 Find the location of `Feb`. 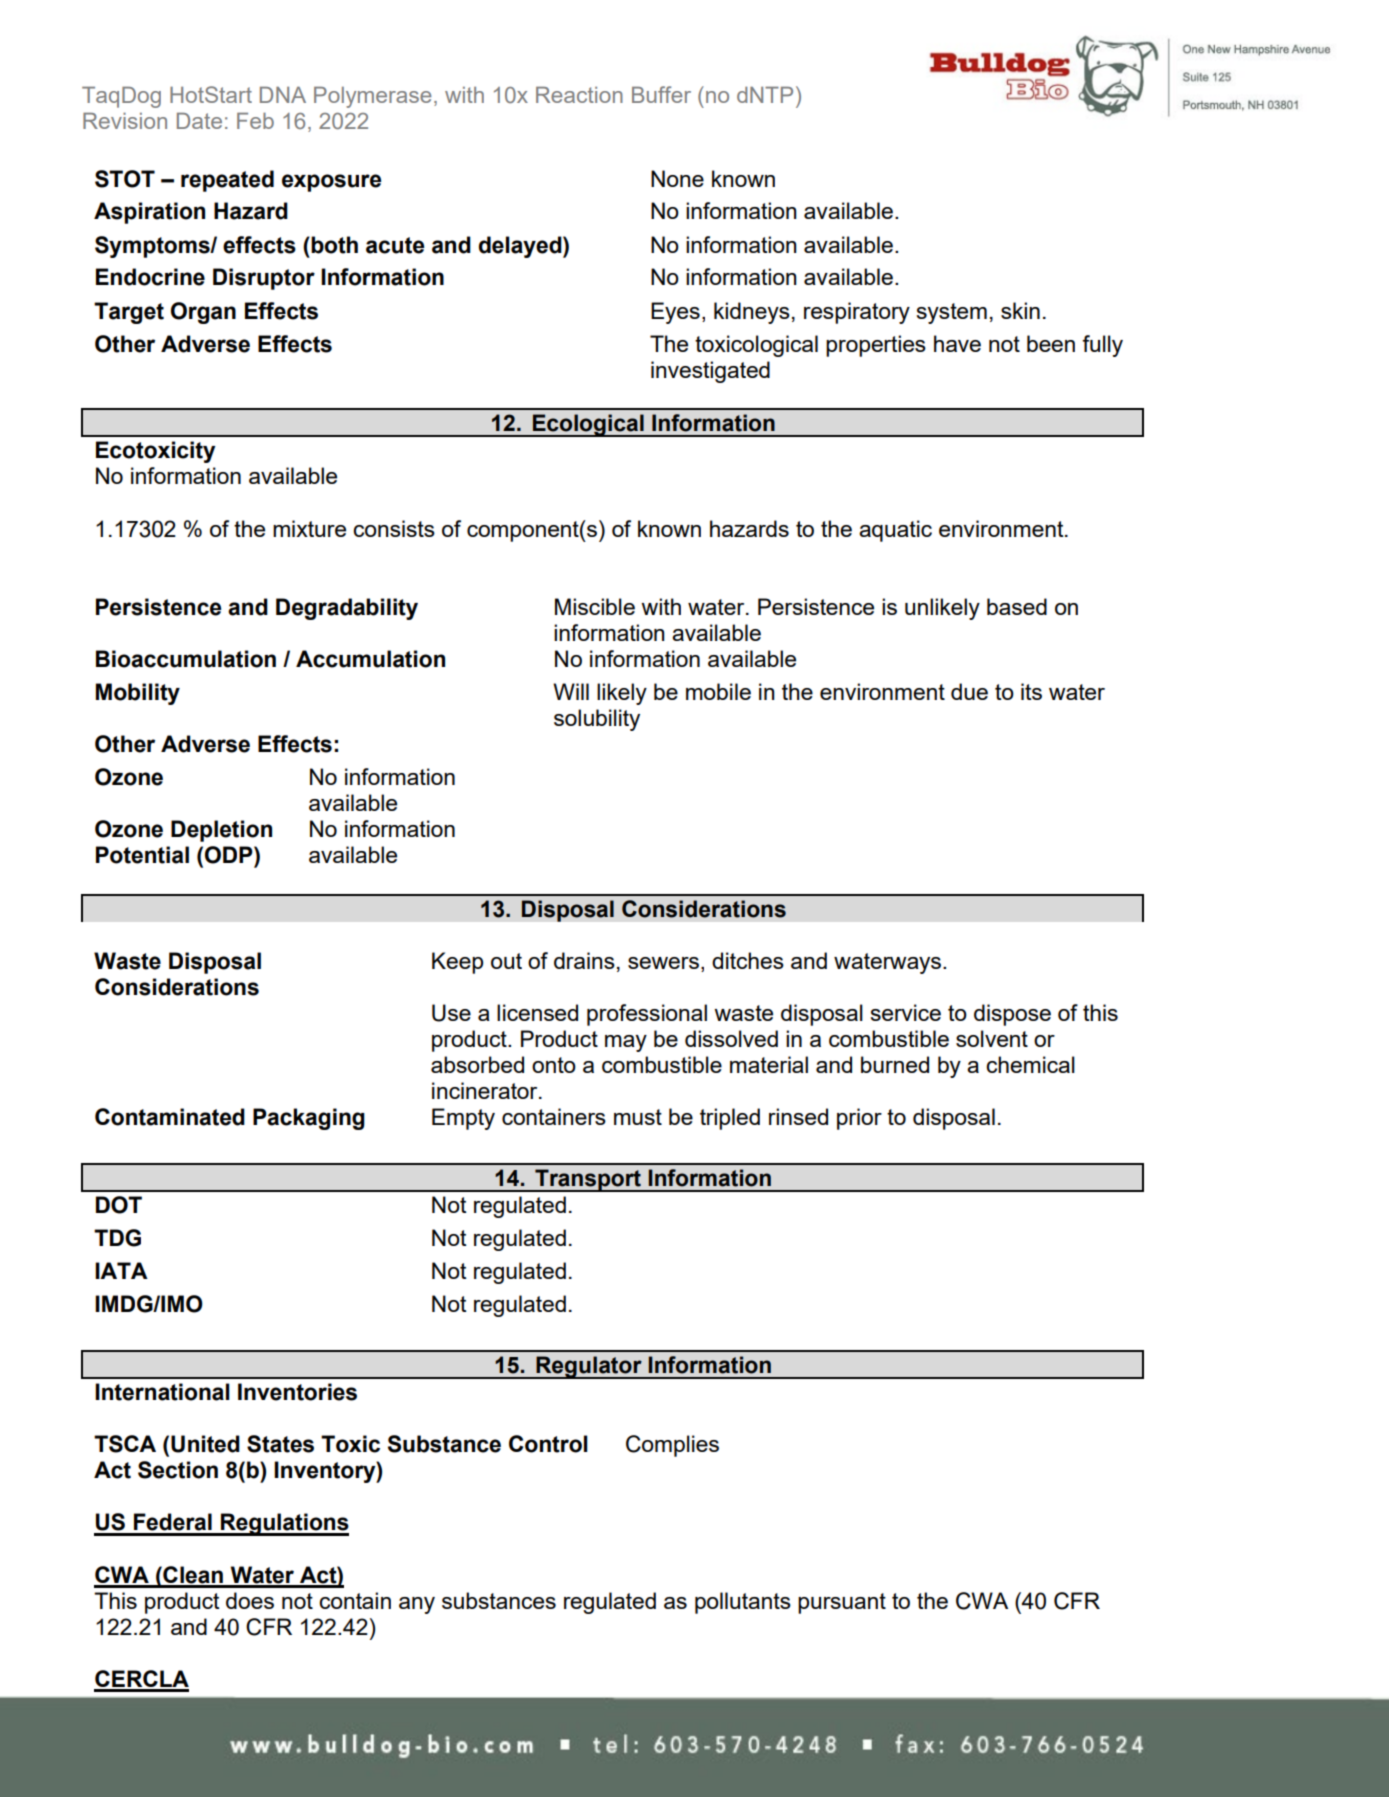

Feb is located at coordinates (255, 120).
